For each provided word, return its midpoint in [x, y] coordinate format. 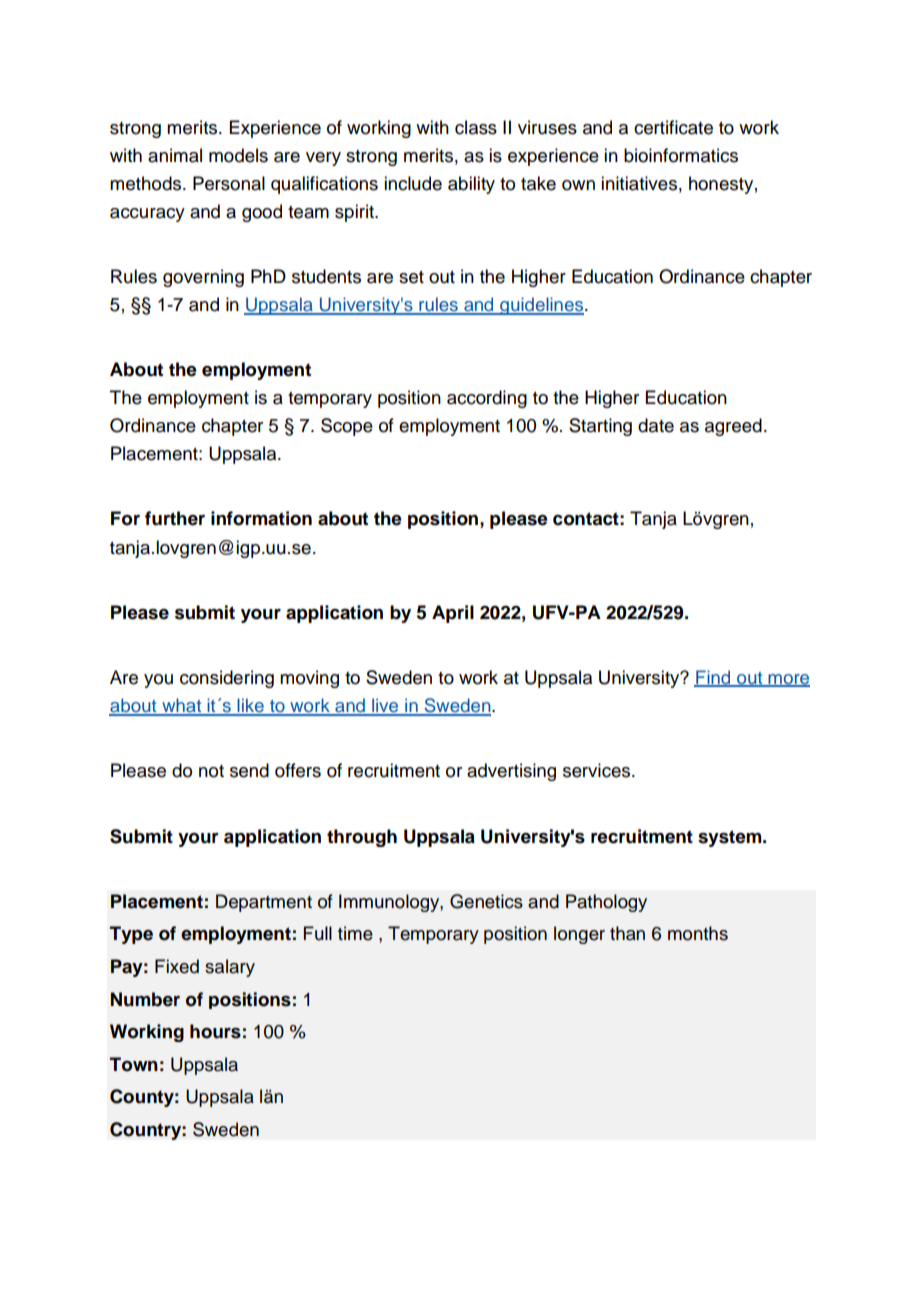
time [355, 933]
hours [215, 1031]
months [698, 933]
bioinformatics [681, 155]
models [238, 155]
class [476, 127]
